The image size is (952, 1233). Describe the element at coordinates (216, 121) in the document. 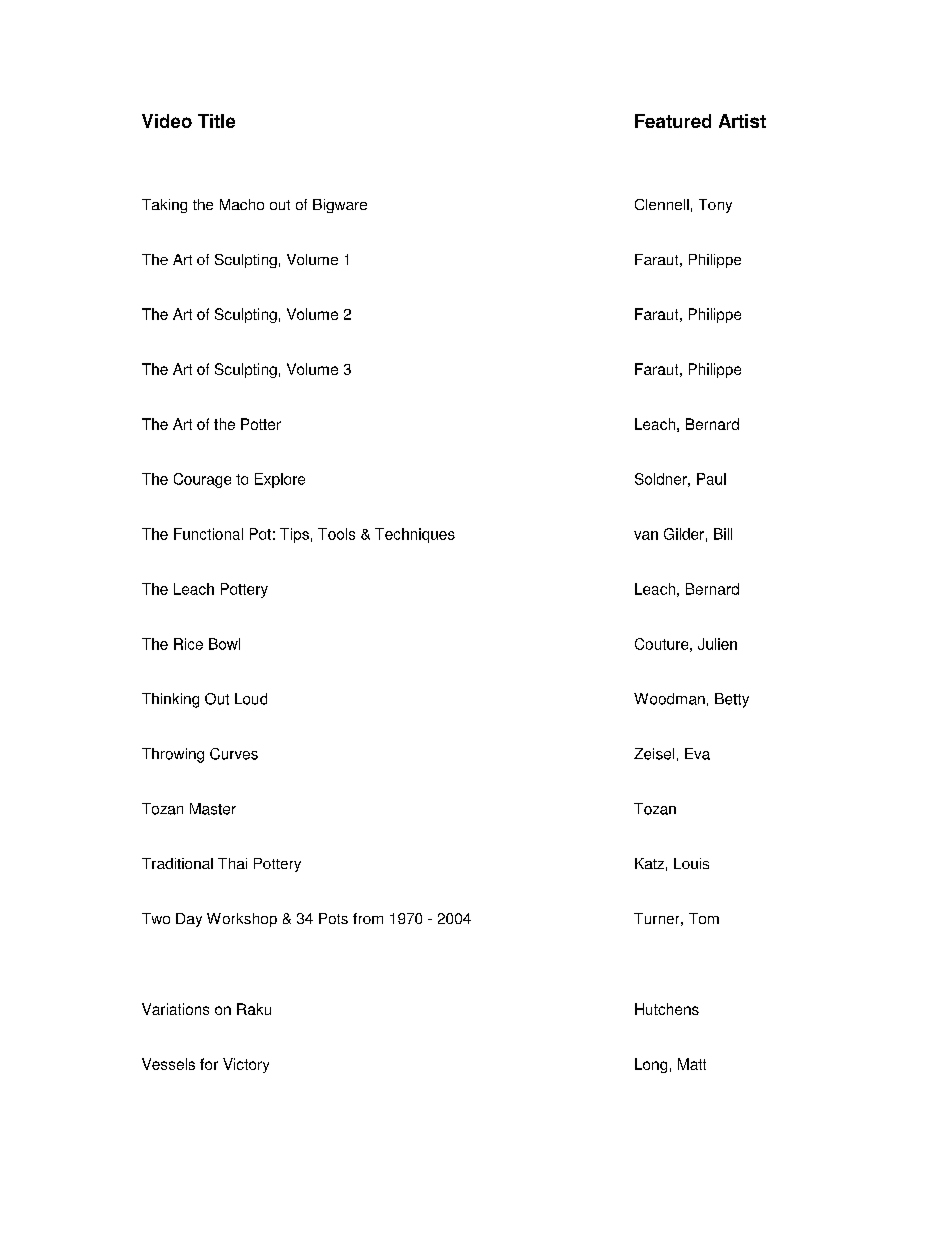

I see `Title` at that location.
